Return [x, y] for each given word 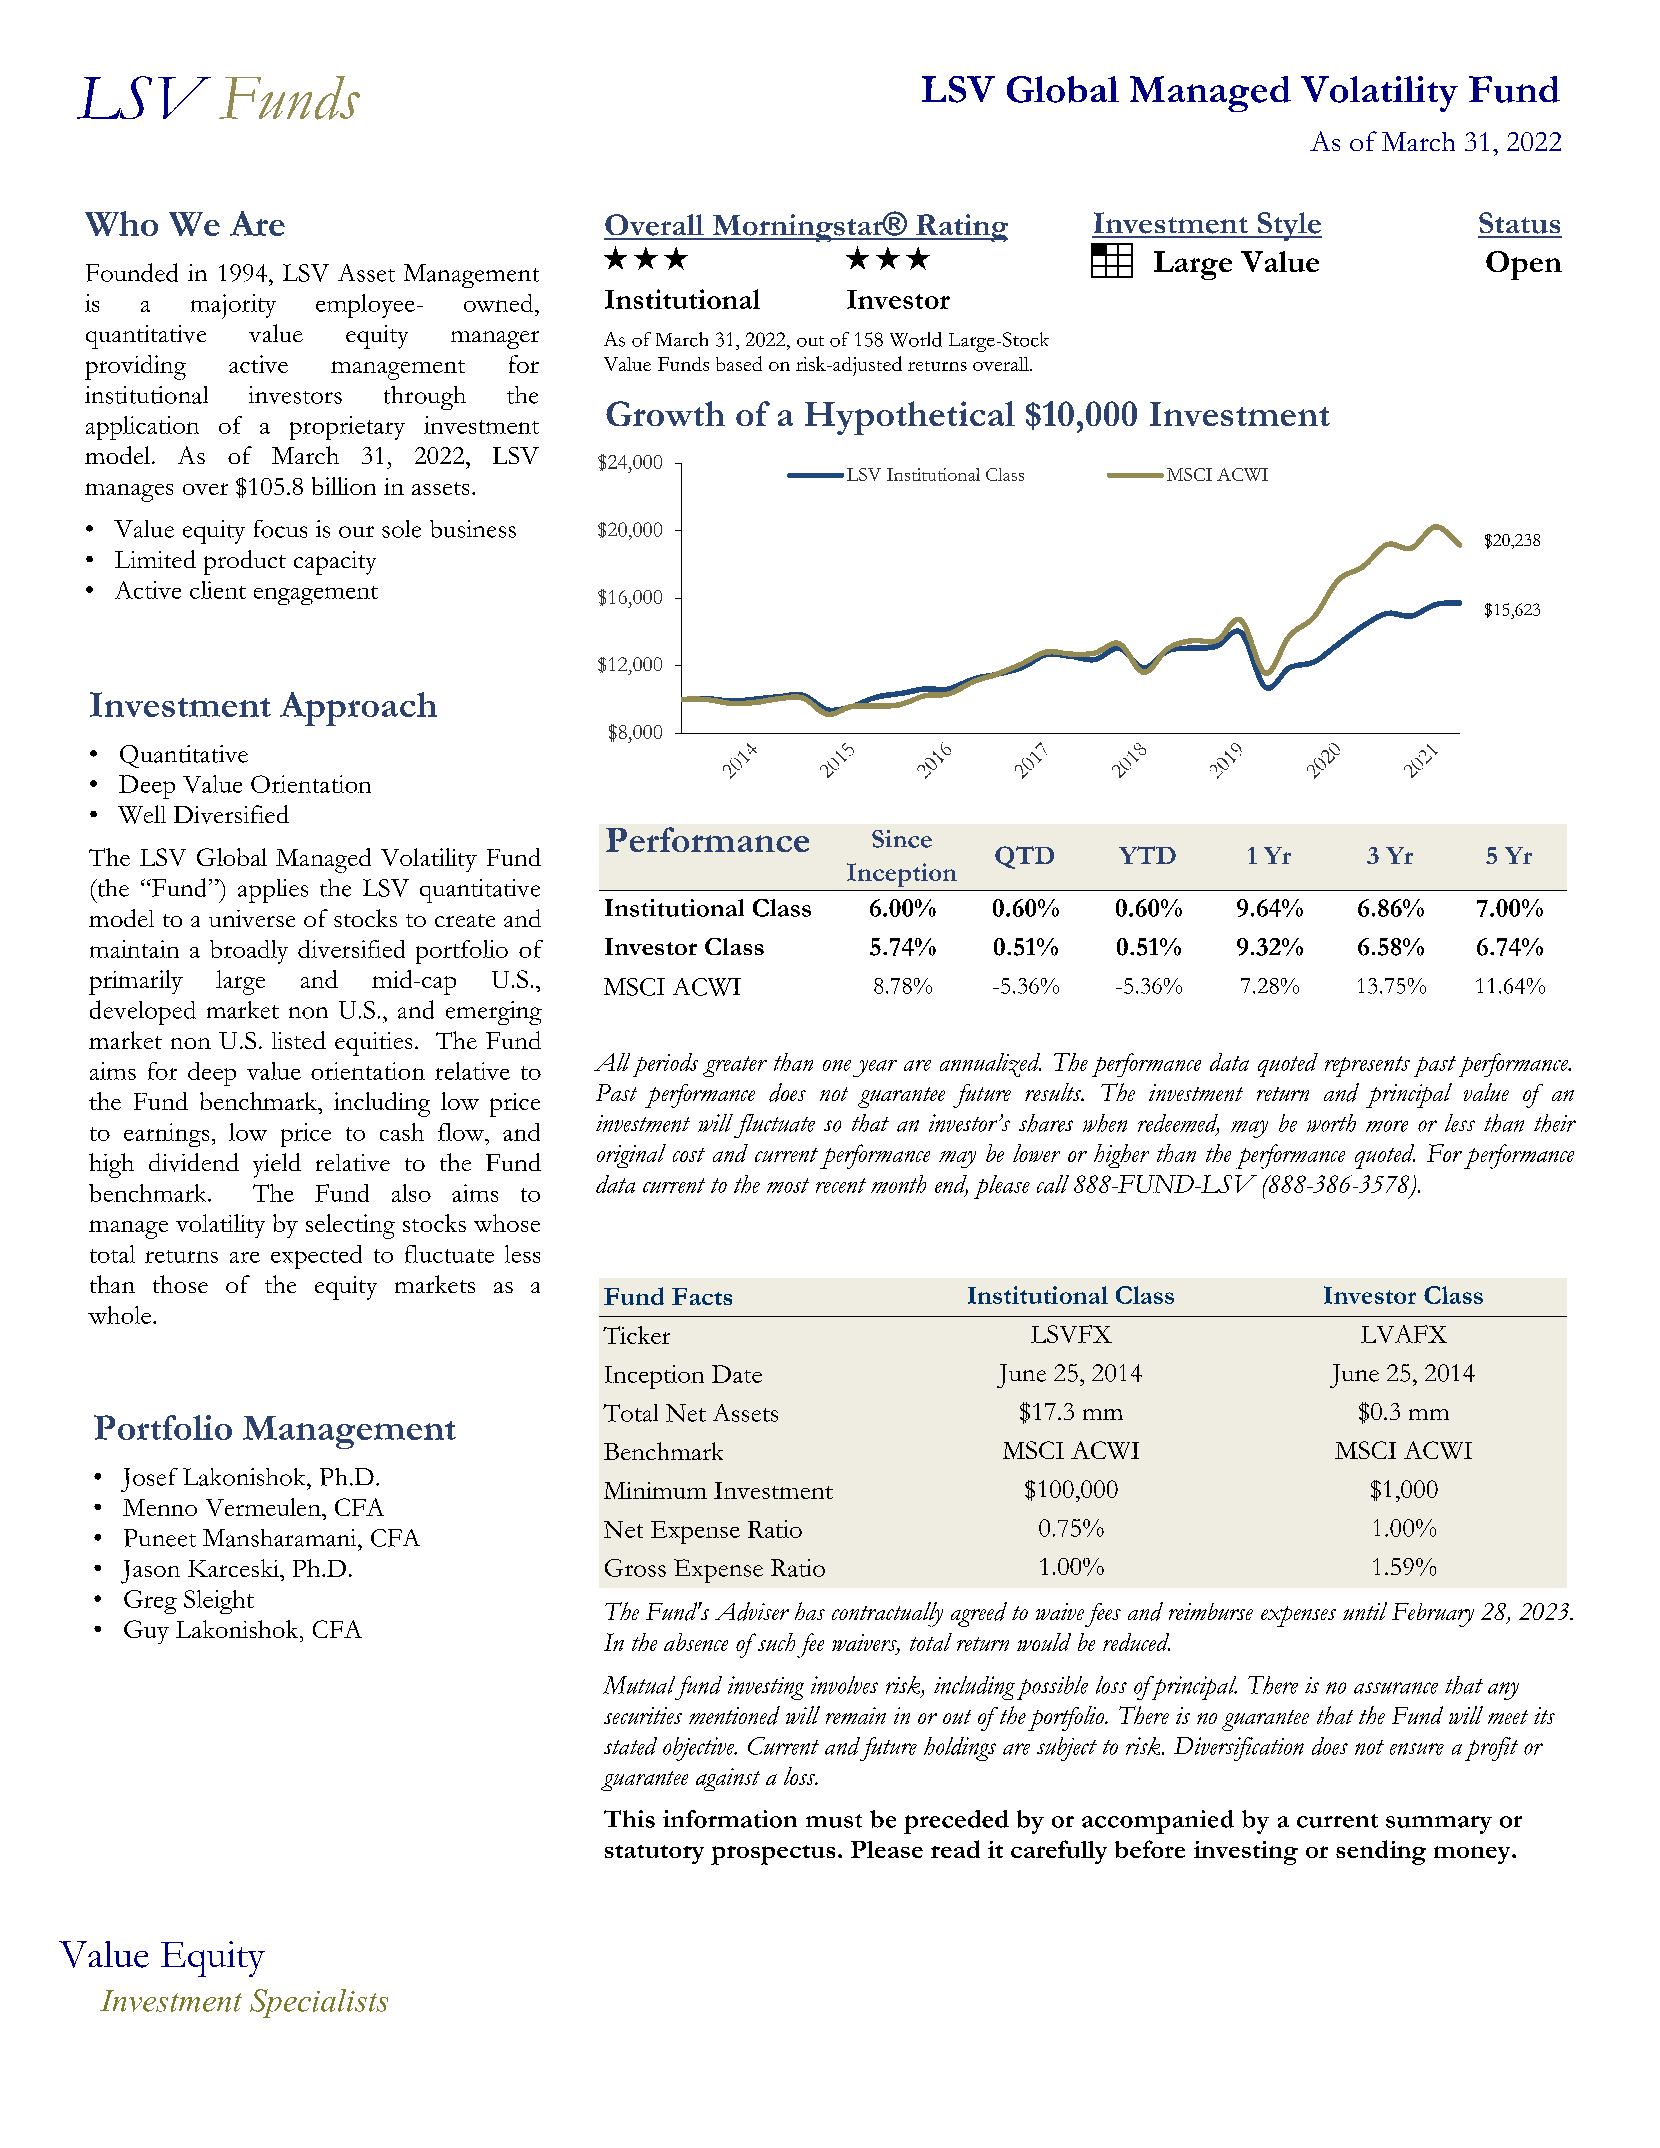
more [1387, 1126]
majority [233, 306]
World [916, 339]
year [875, 1068]
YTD [1147, 855]
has [810, 1611]
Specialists [319, 2003]
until [1365, 1611]
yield [277, 1165]
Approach [358, 709]
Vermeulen [264, 1507]
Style [1288, 226]
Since [902, 839]
